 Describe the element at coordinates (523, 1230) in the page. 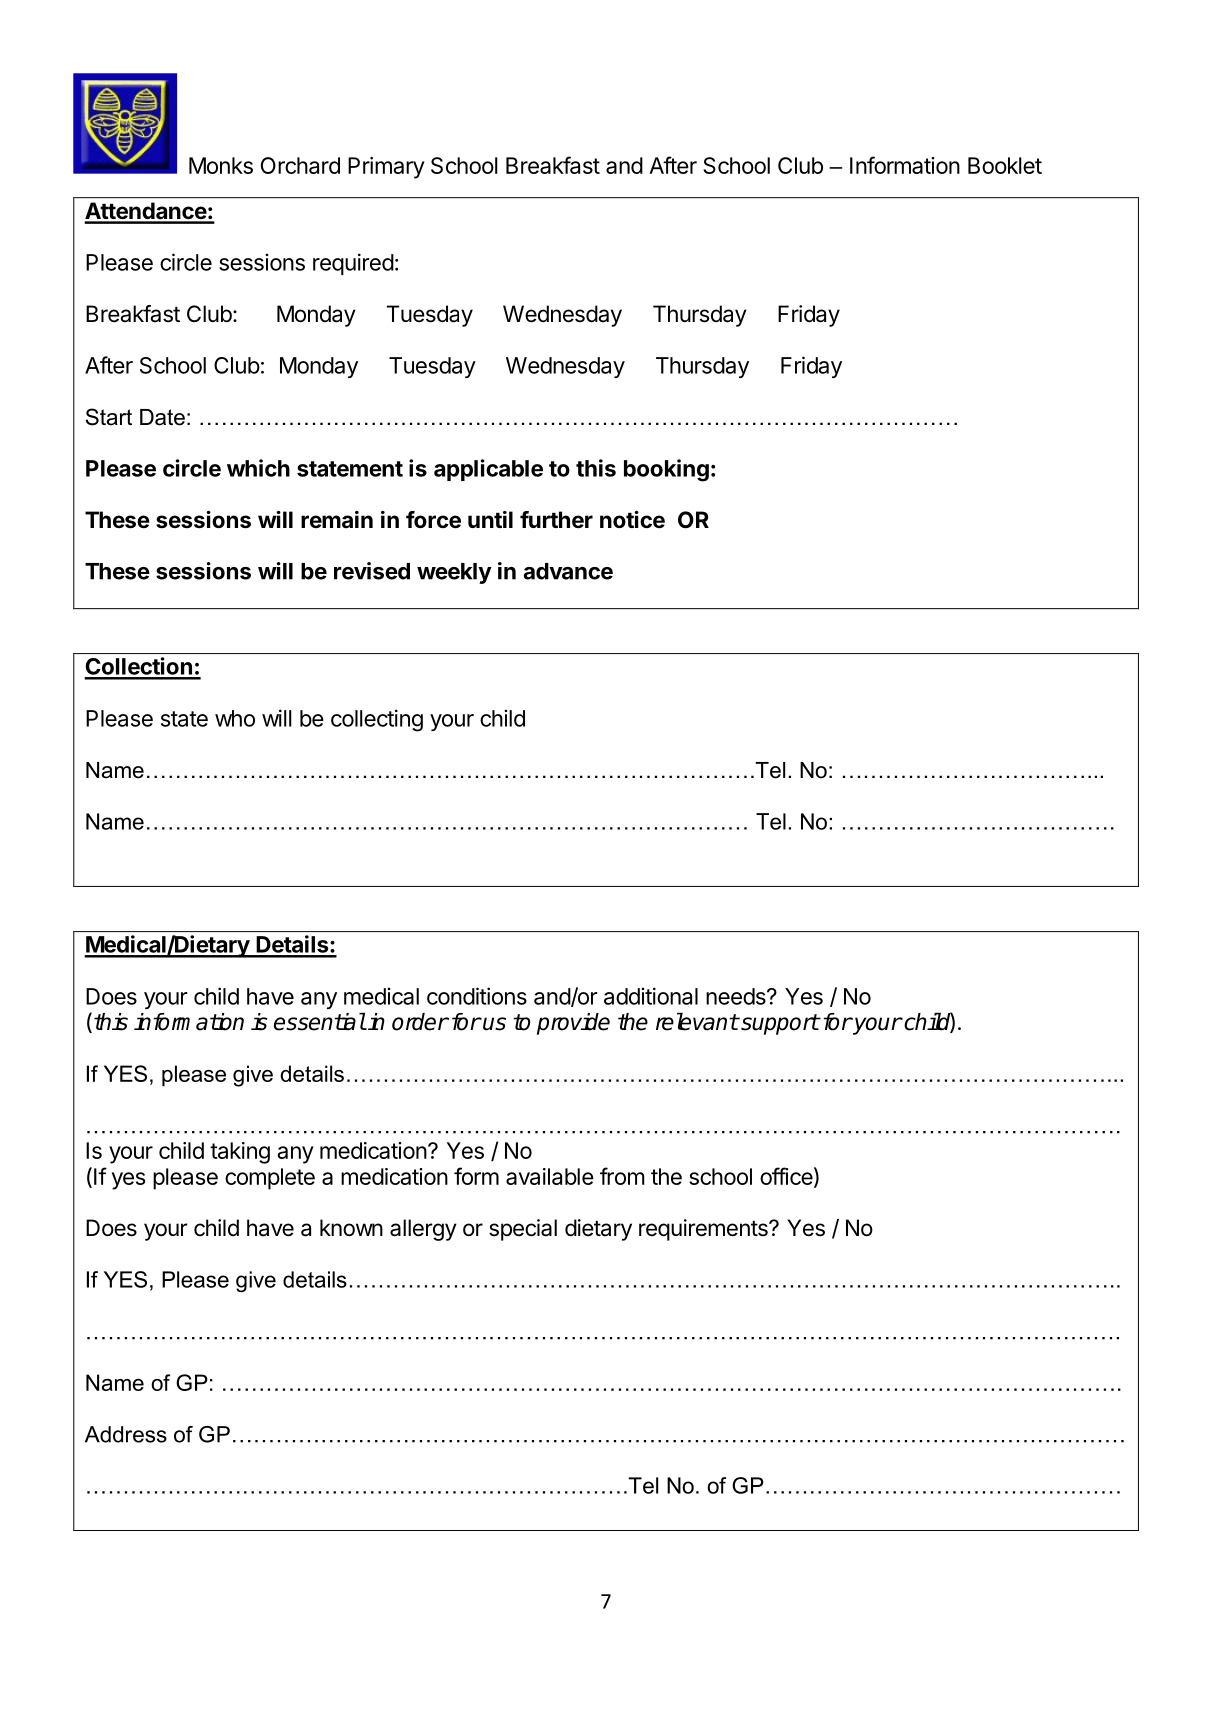

I see `special` at that location.
